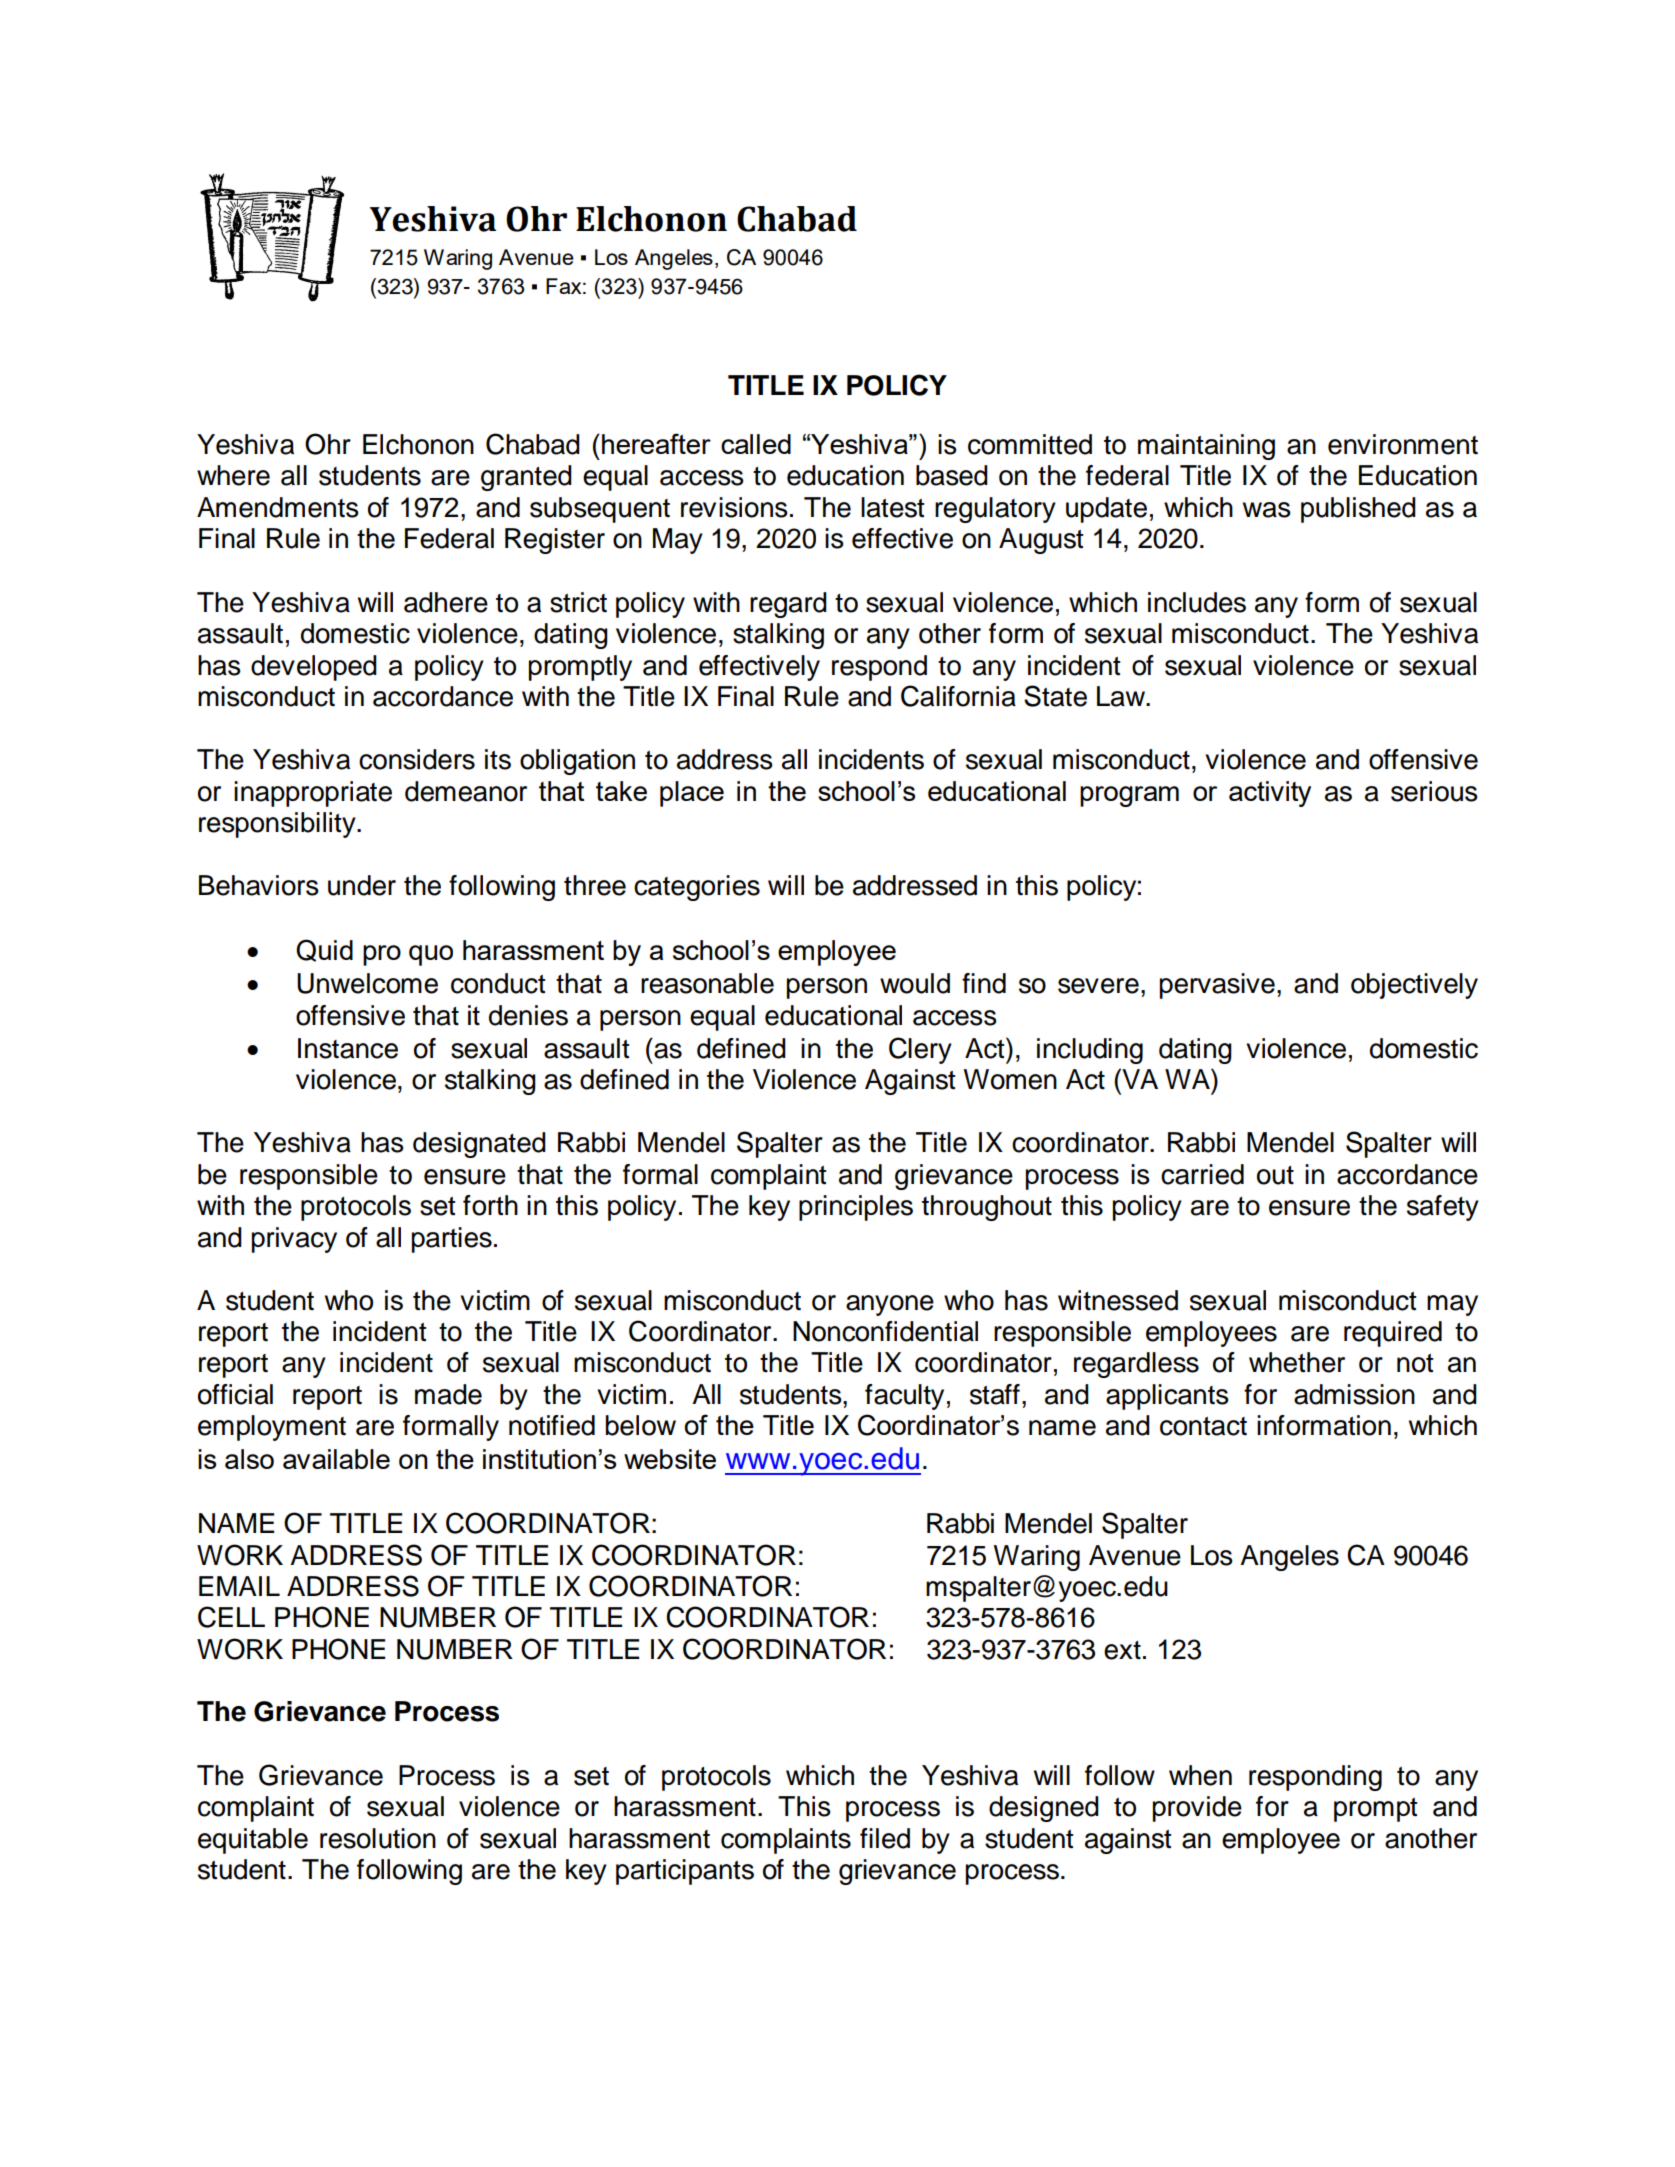 The image size is (1675, 2167). Describe the element at coordinates (958, 696) in the document. I see `California` at that location.
